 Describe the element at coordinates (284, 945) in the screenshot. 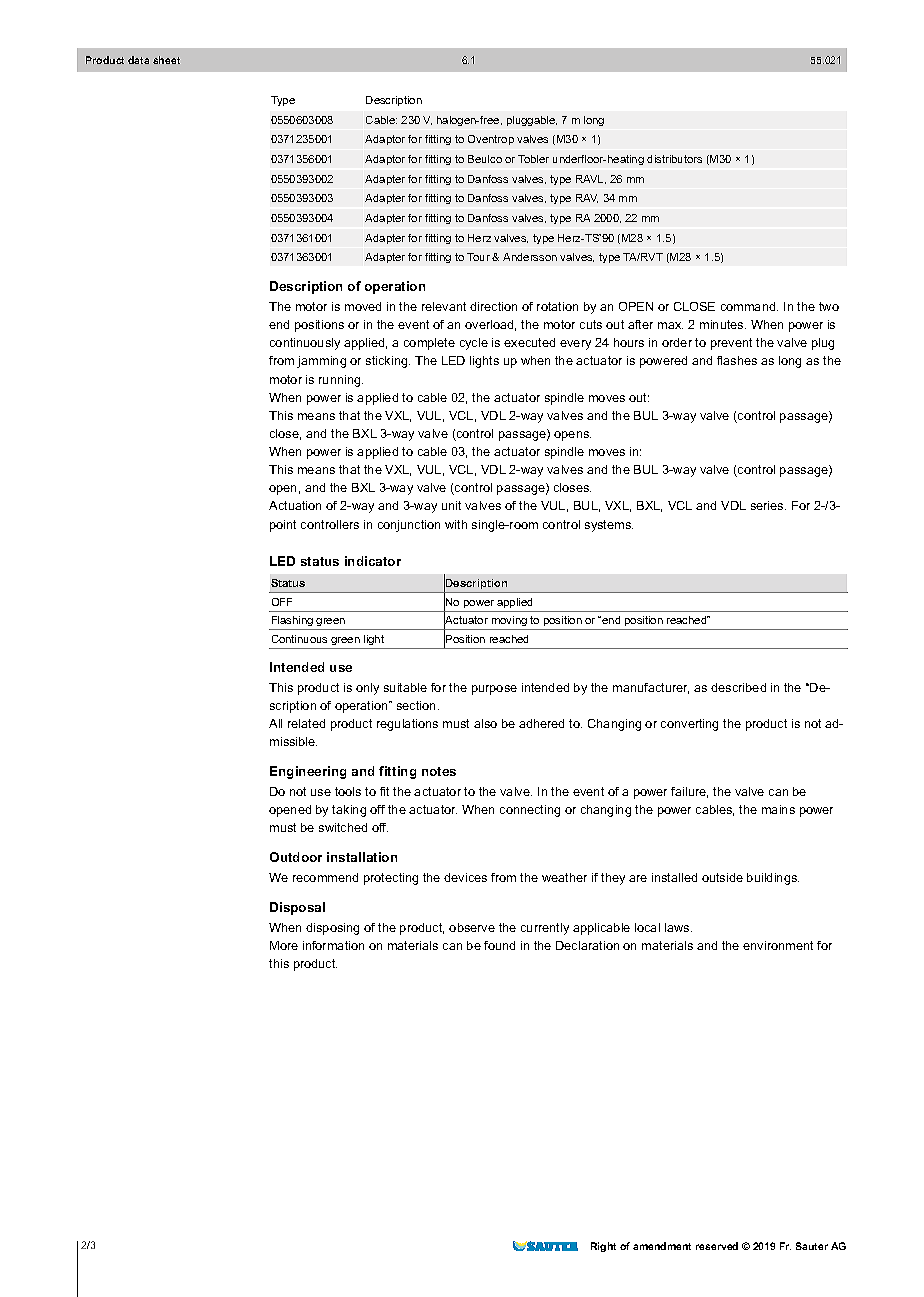

I see `More` at that location.
